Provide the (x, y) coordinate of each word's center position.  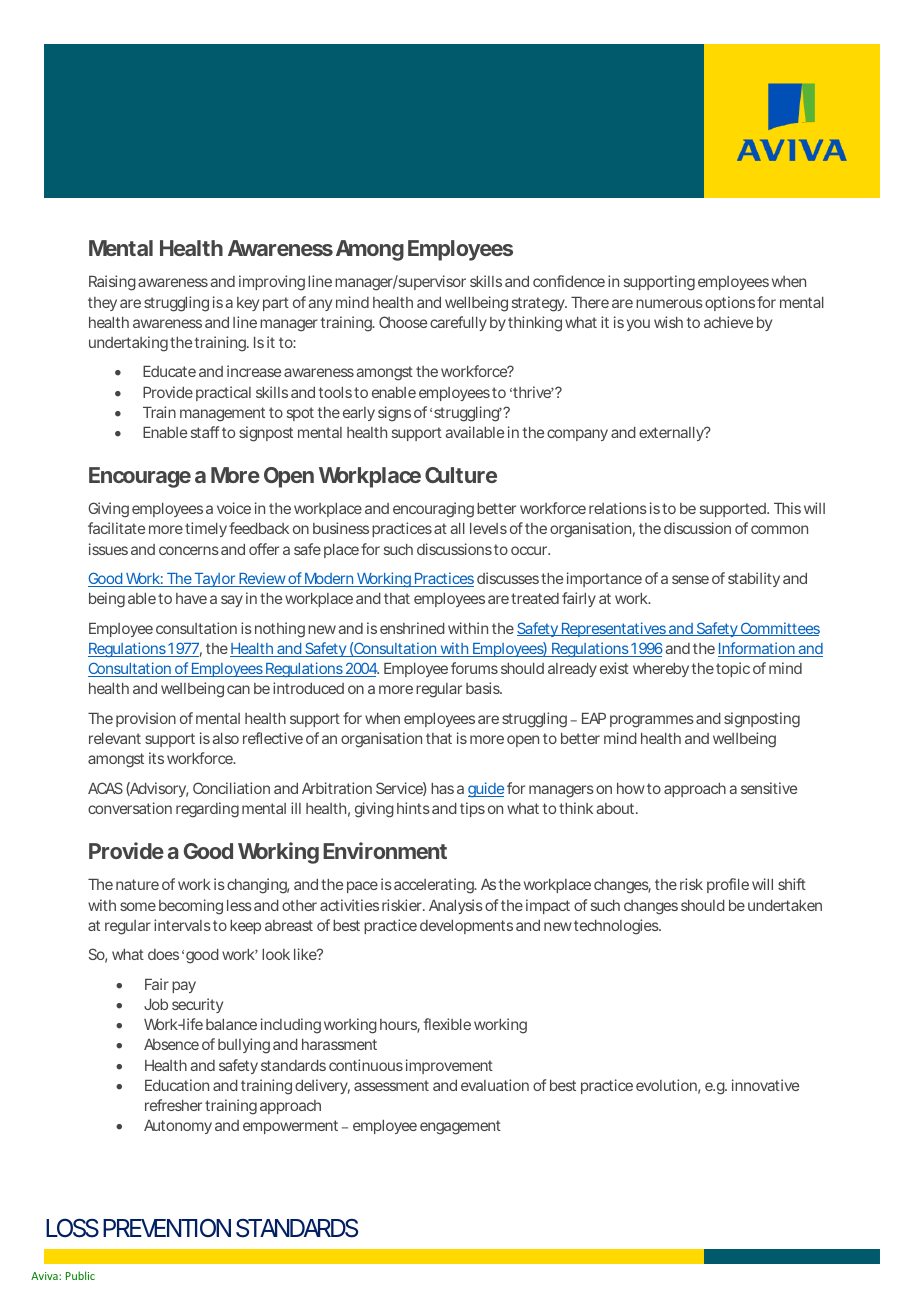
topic (733, 669)
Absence (171, 1044)
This (787, 508)
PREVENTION (167, 1227)
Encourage (140, 477)
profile (728, 885)
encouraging (433, 510)
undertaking (128, 344)
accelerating (435, 886)
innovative (765, 1085)
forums (474, 668)
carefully (458, 323)
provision (146, 719)
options (730, 303)
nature (137, 884)
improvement (449, 1066)
